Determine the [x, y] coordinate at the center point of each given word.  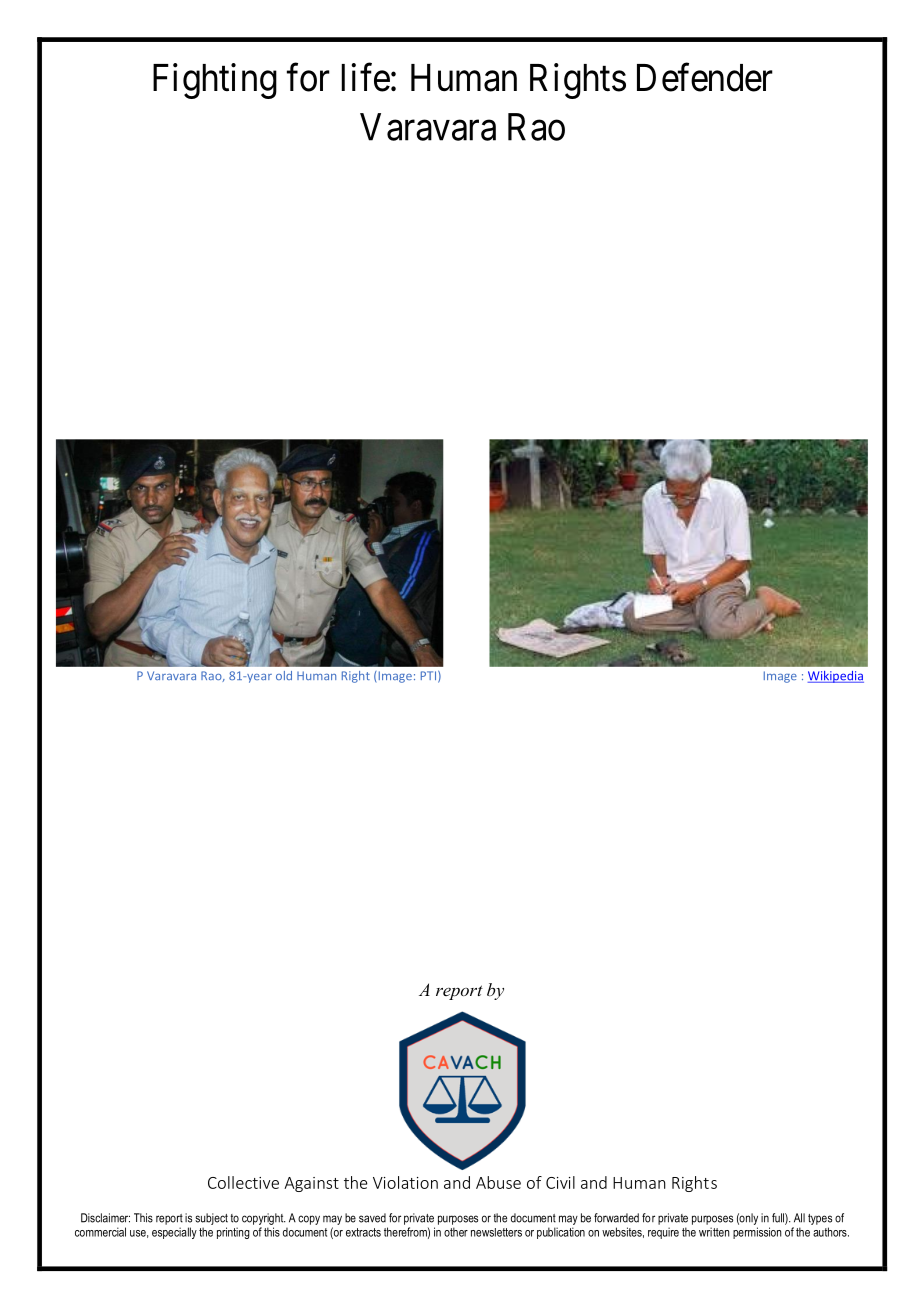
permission [757, 1233]
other [456, 1232]
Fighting [215, 81]
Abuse [498, 1182]
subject [211, 1219]
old [284, 675]
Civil [560, 1182]
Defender [705, 77]
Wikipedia [836, 677]
